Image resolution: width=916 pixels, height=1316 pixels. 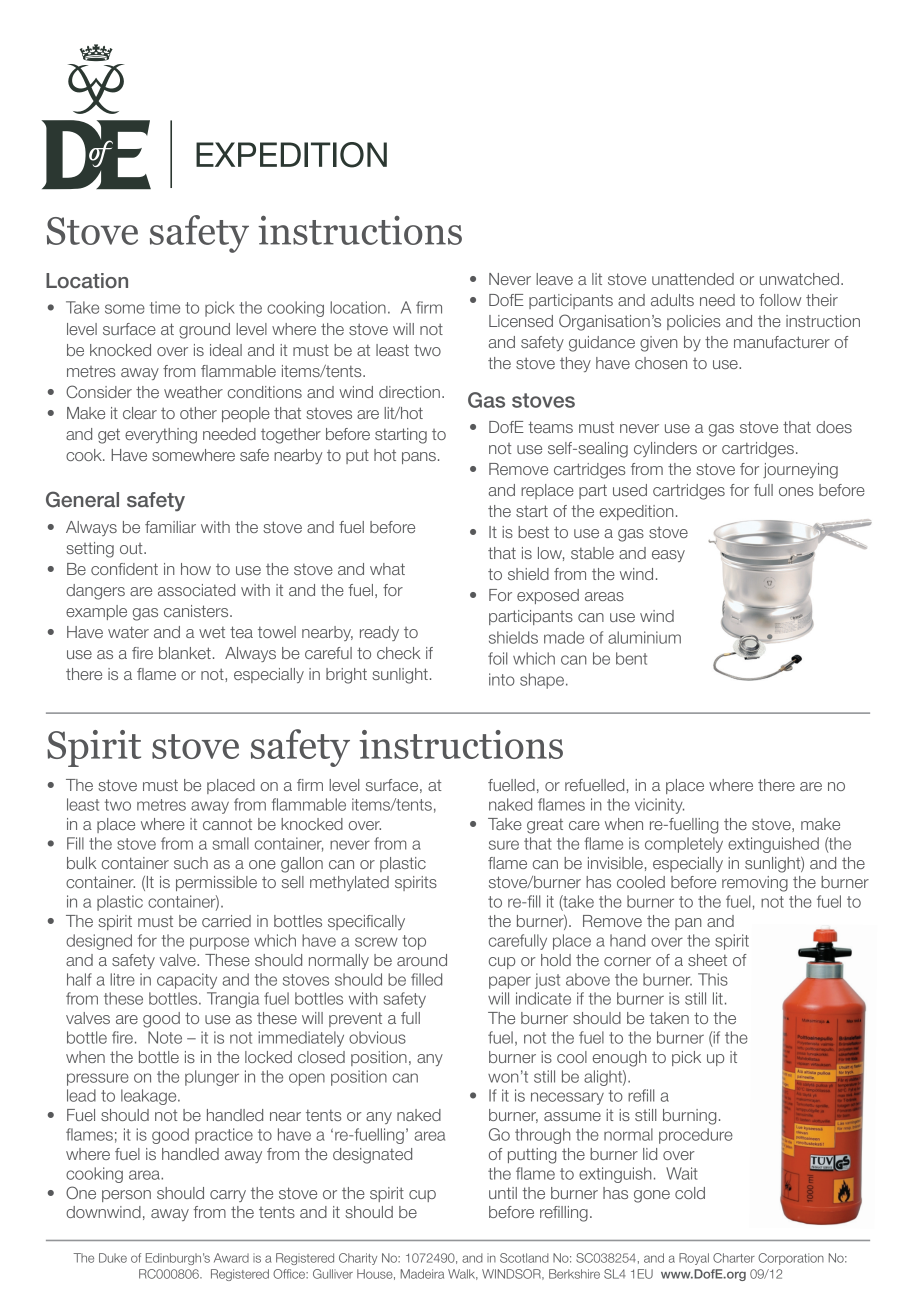 I want to click on foil, so click(x=497, y=658).
